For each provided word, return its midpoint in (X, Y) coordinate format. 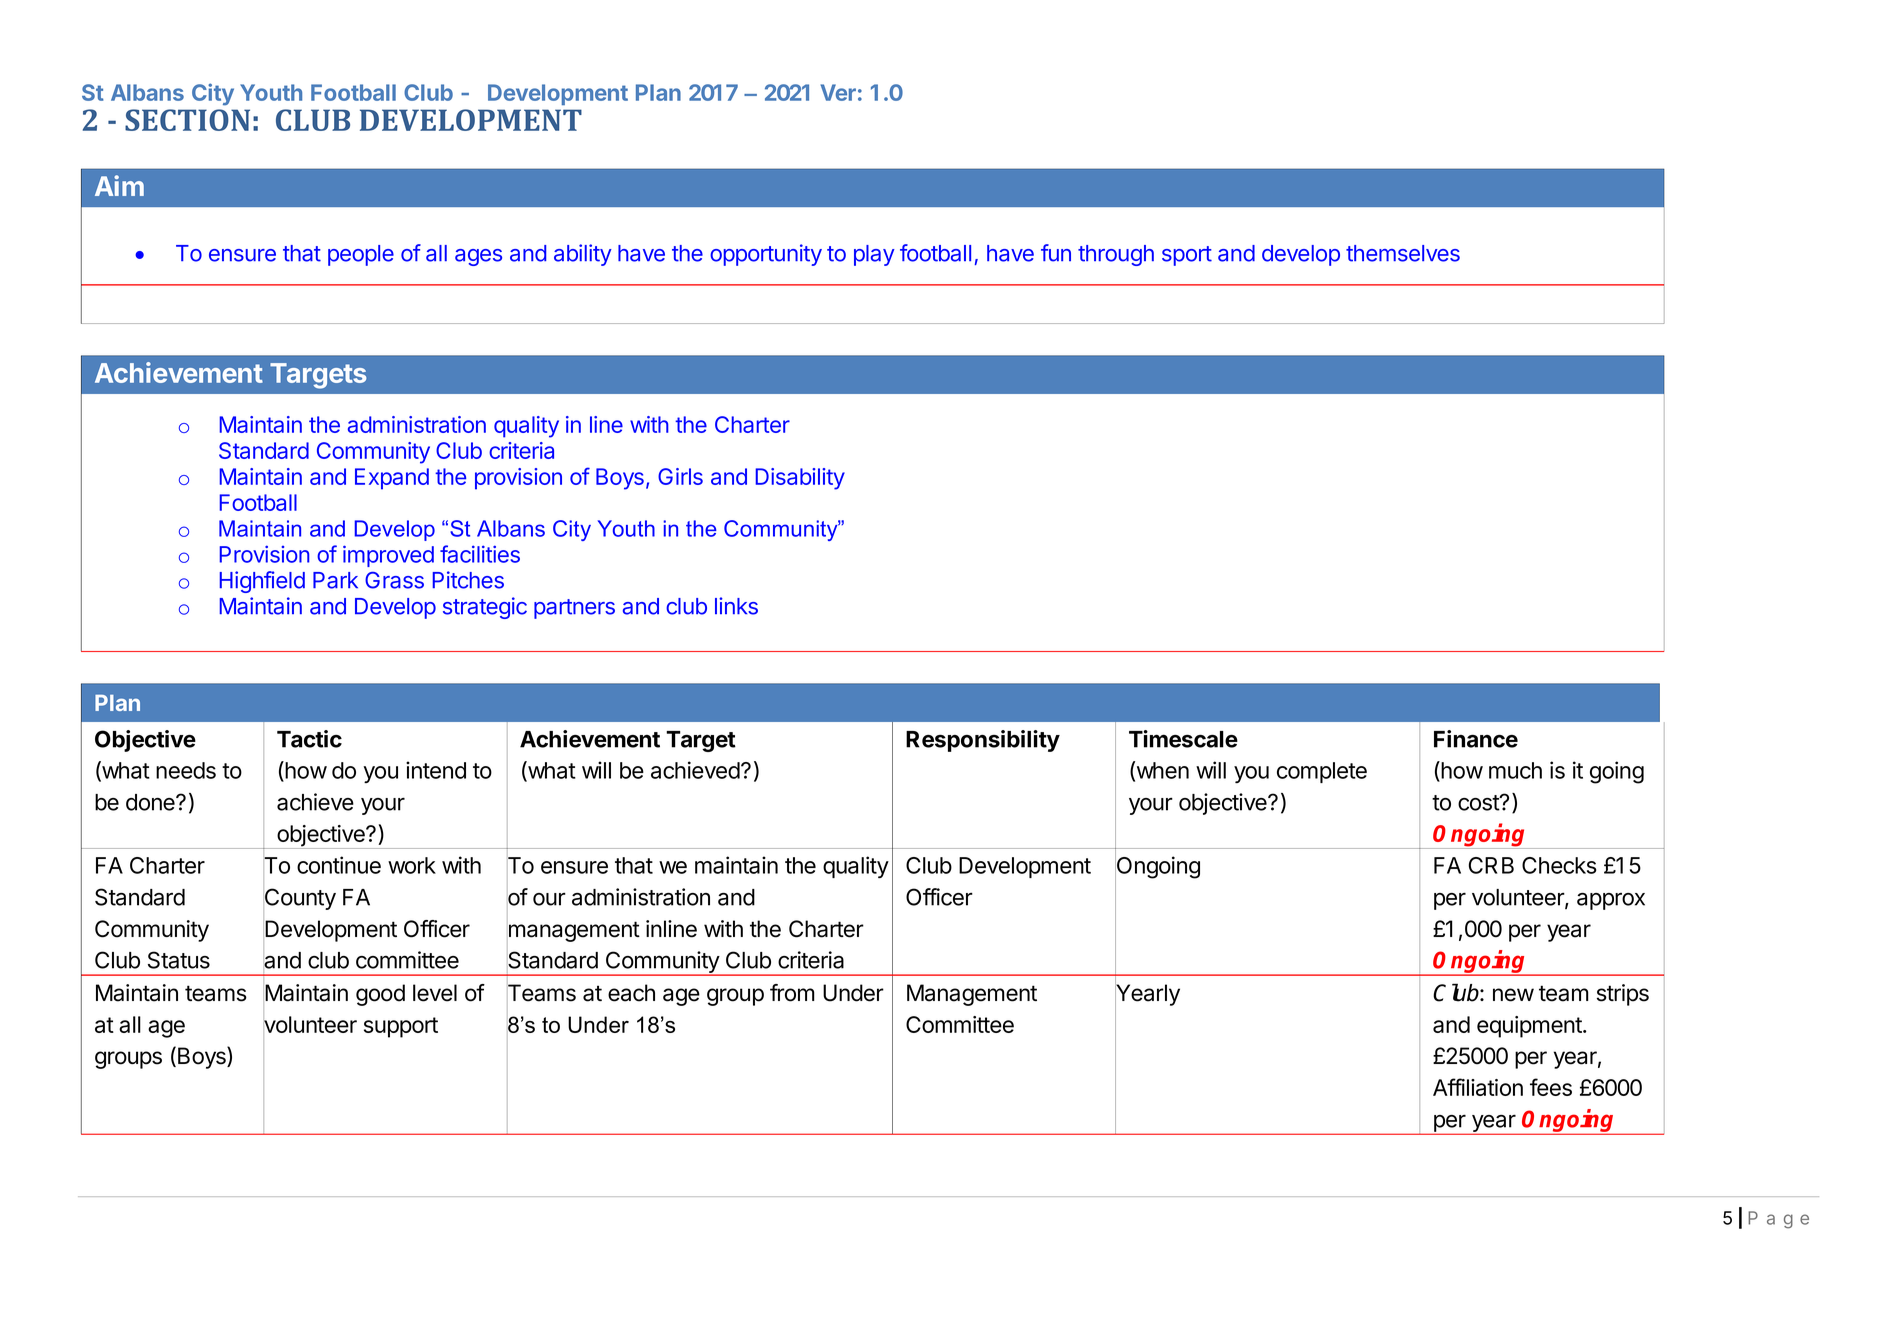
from (792, 993)
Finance (1476, 739)
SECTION (187, 120)
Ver (838, 92)
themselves (1403, 253)
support (401, 1027)
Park (335, 580)
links (736, 606)
